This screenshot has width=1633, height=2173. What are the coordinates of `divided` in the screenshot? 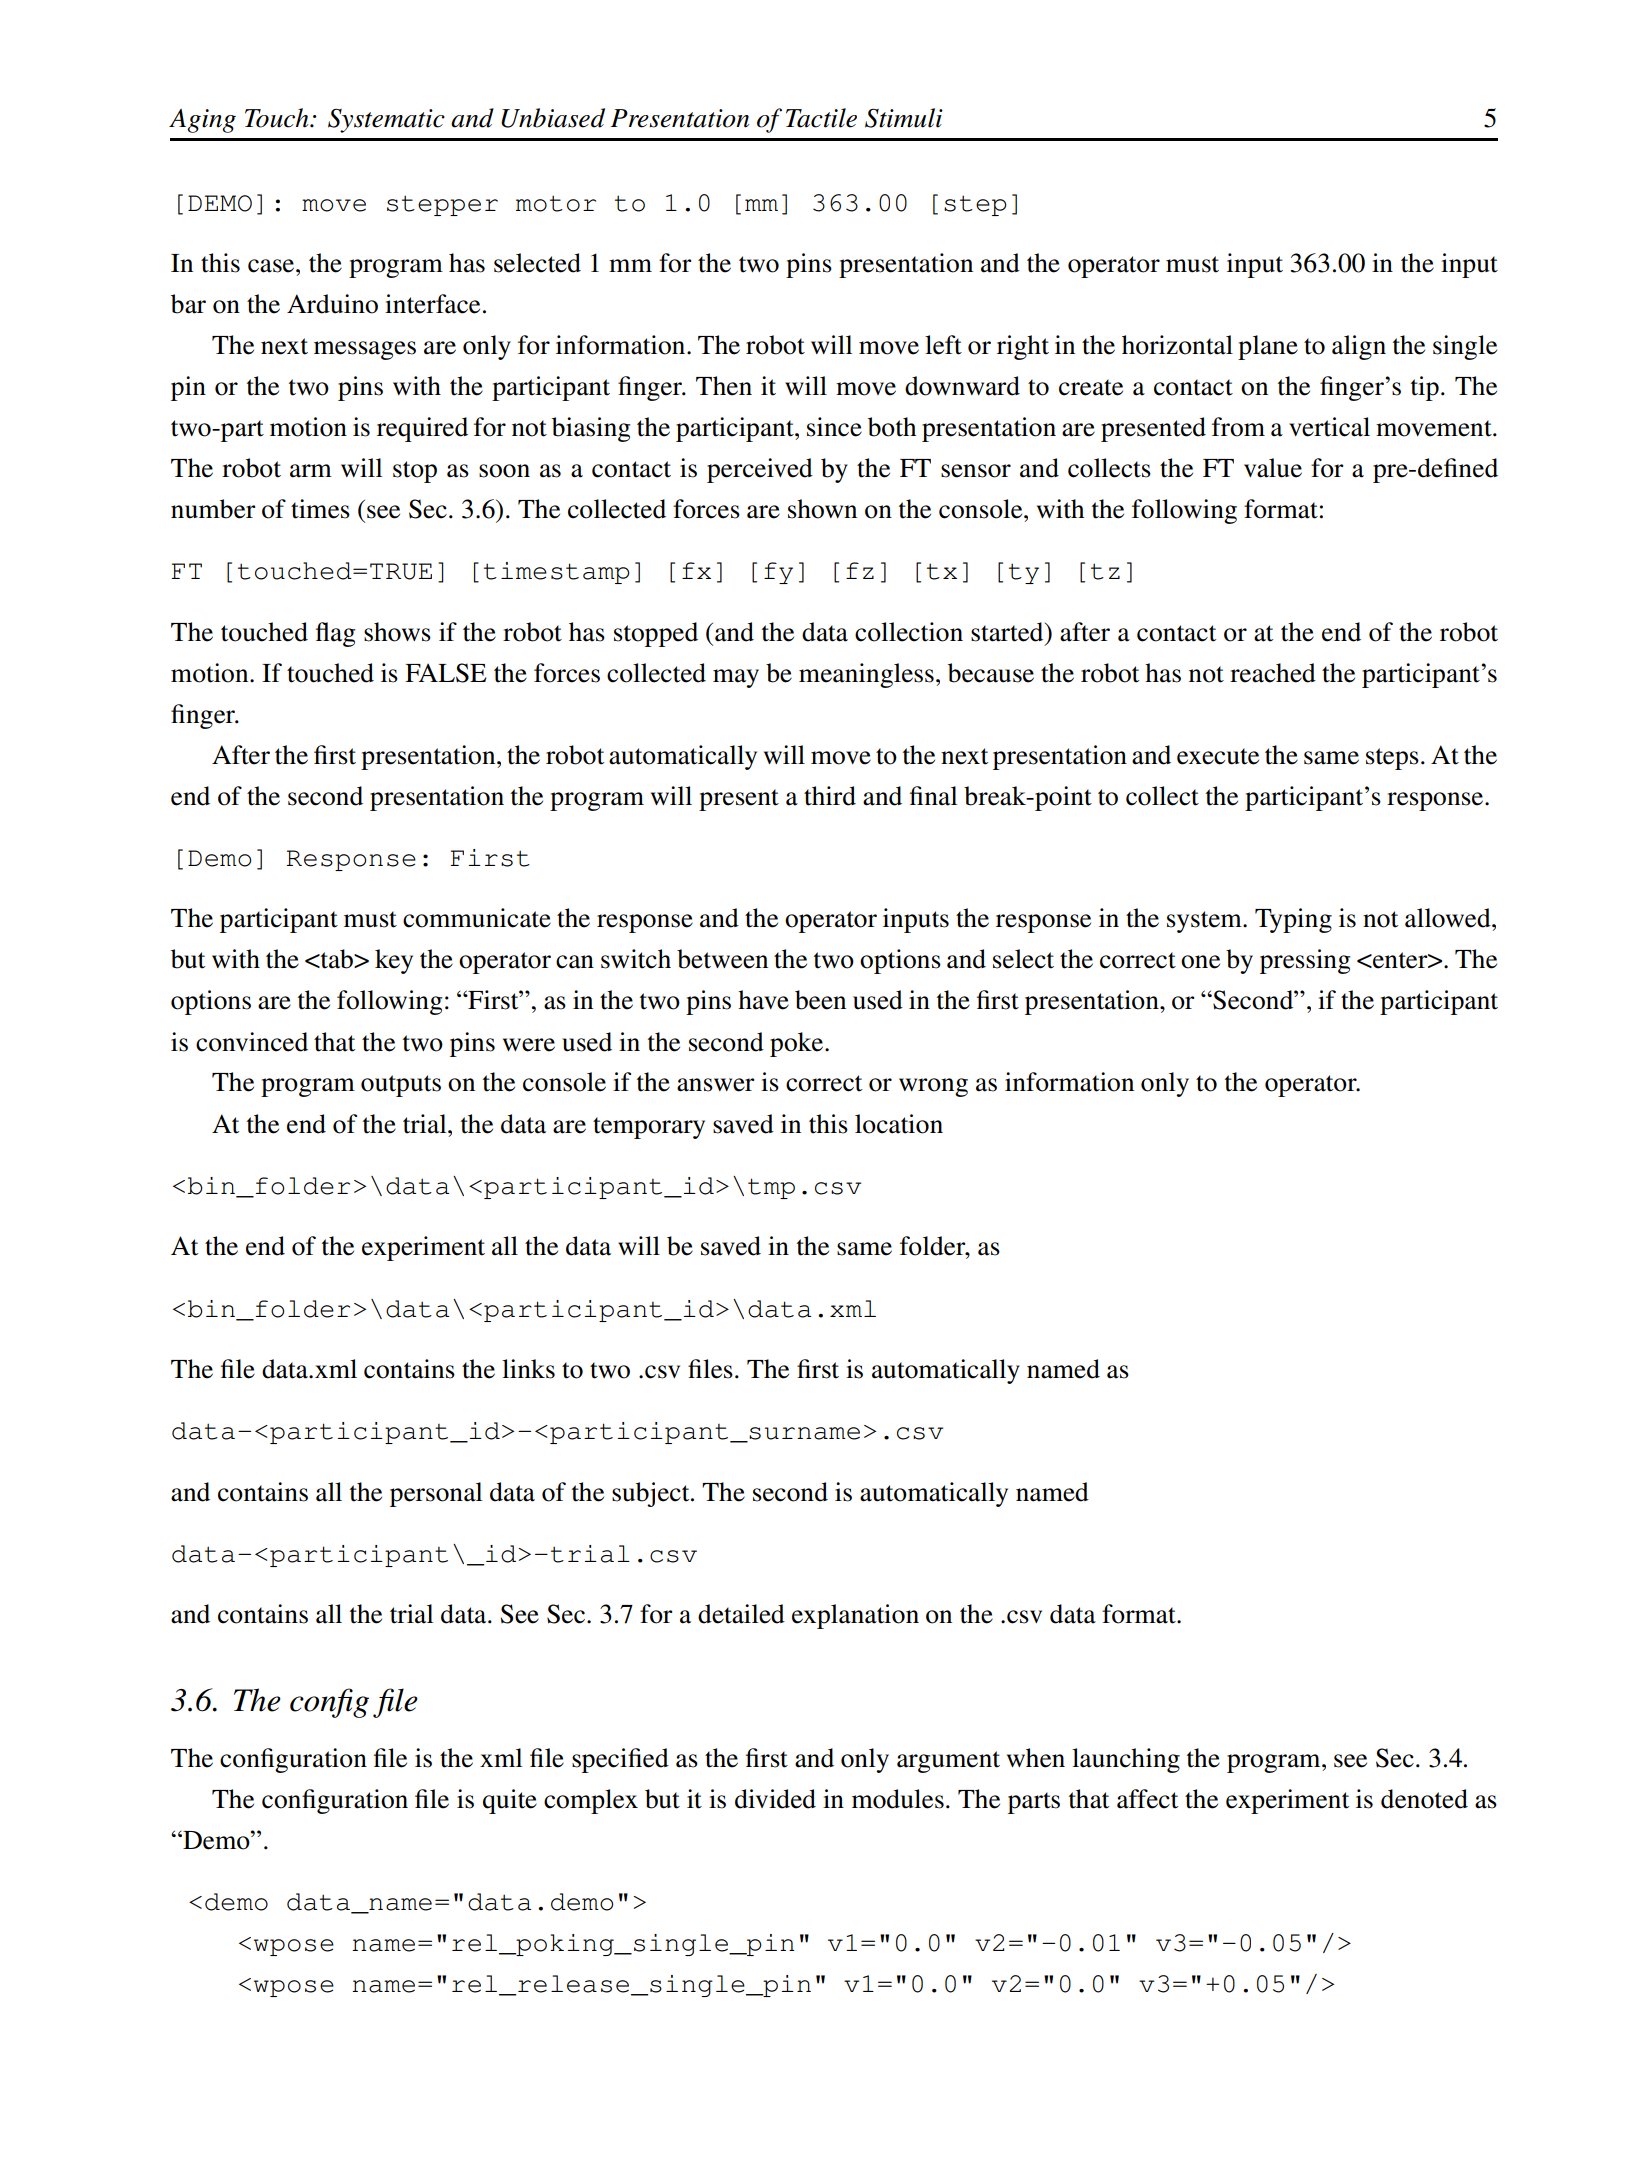 It's located at (775, 1799).
